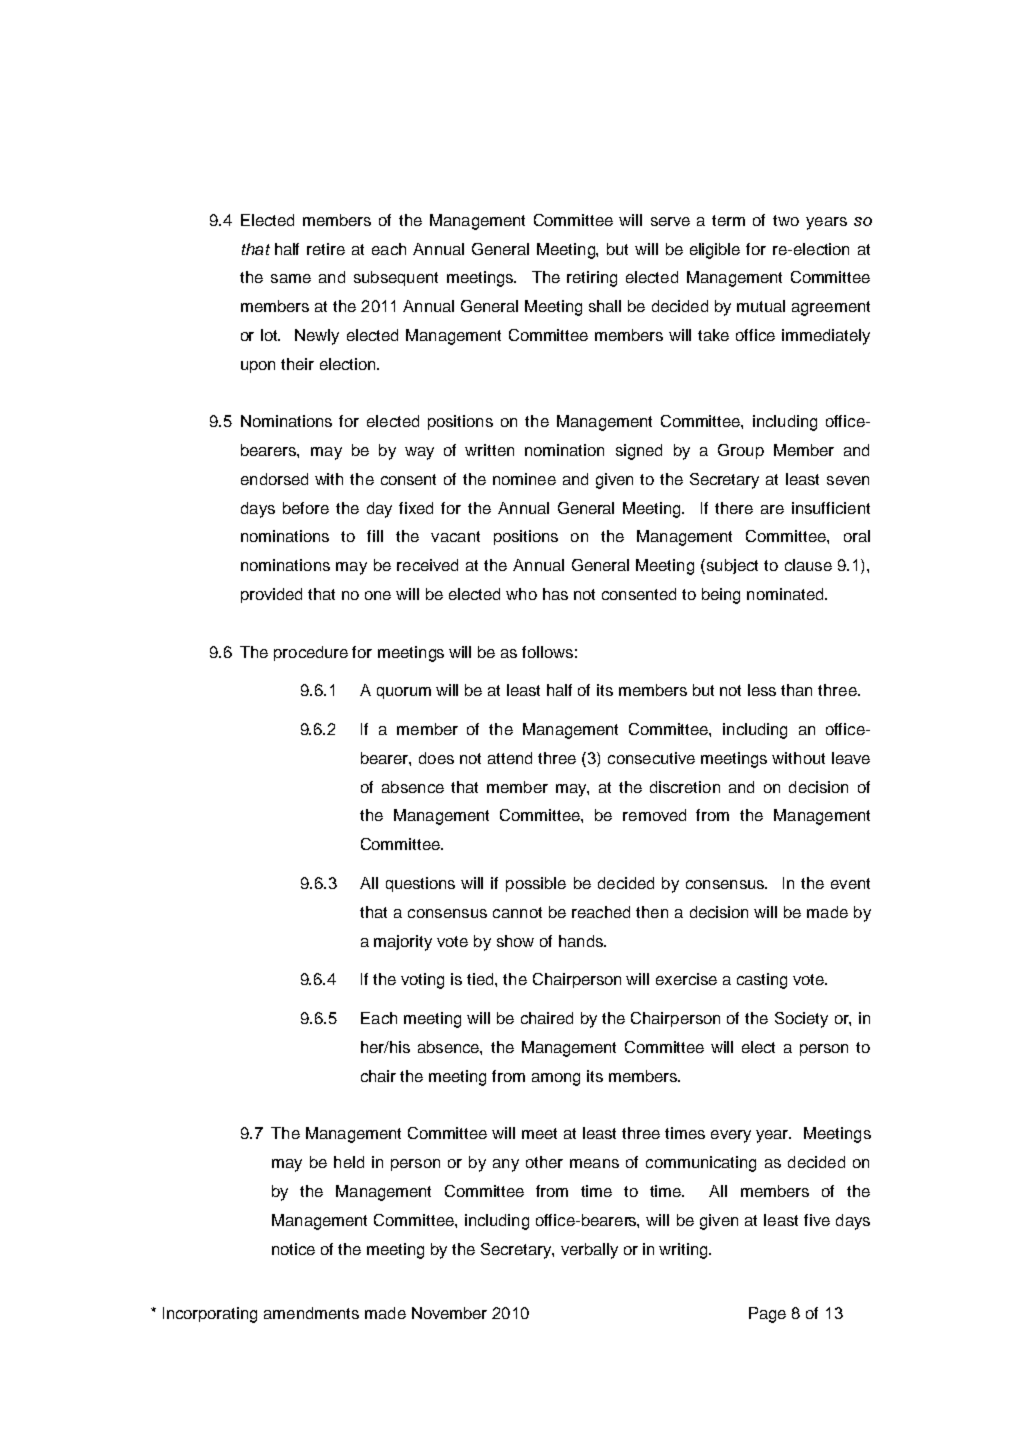 This page has width=1021, height=1445. I want to click on nominated, so click(786, 594).
